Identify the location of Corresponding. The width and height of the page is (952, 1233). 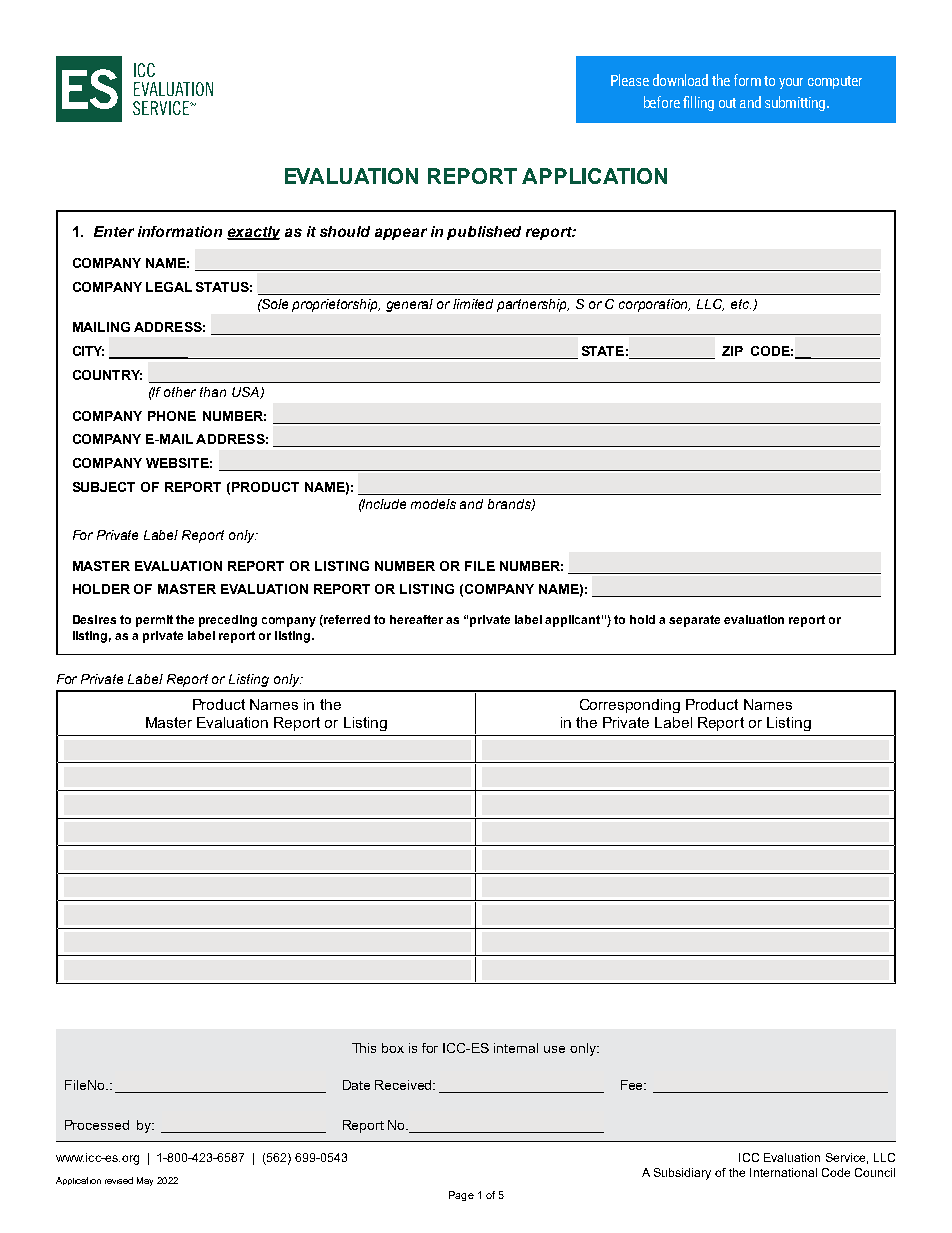
(630, 706).
